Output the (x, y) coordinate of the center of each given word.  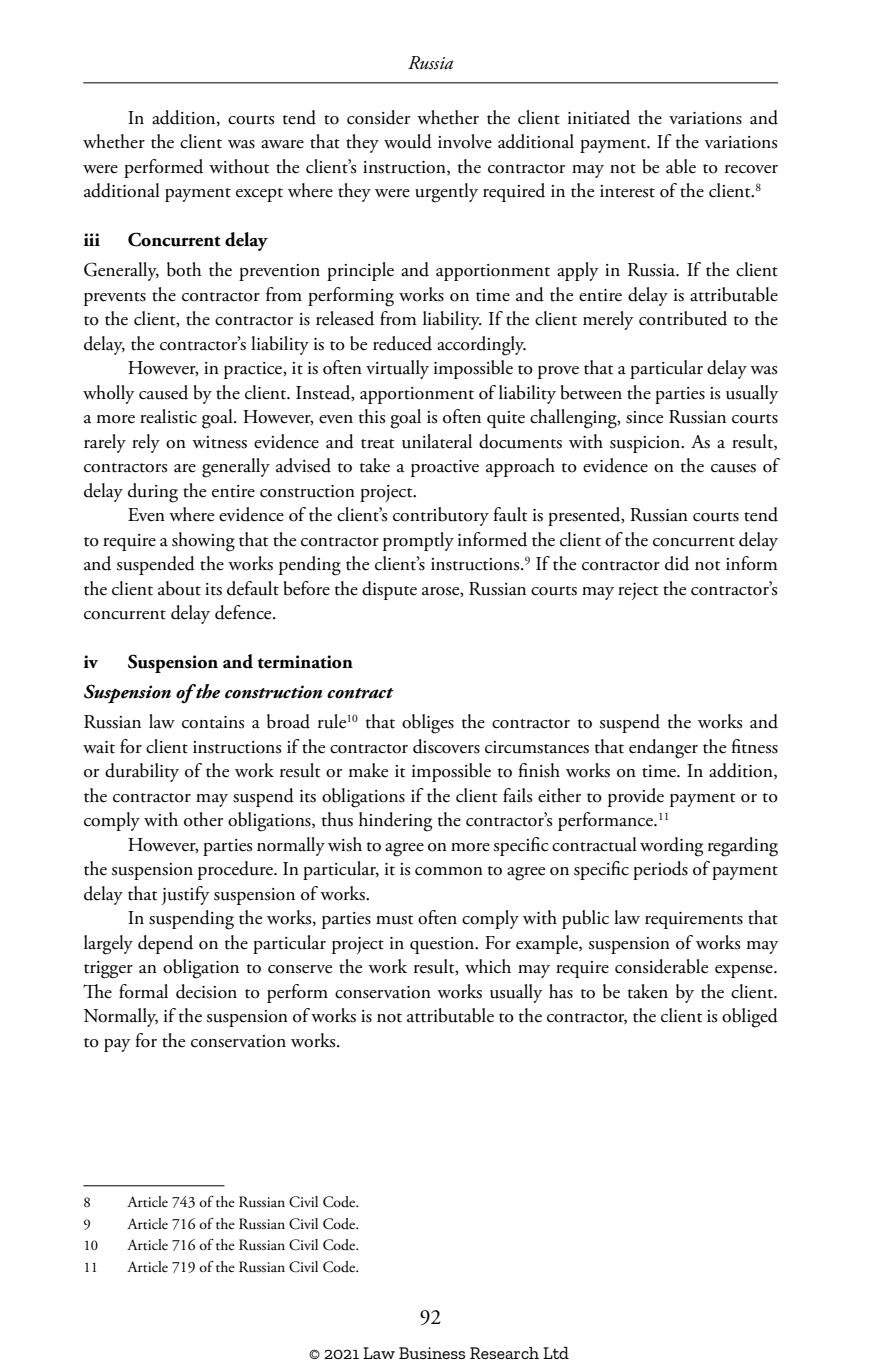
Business (432, 1353)
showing (203, 542)
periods (660, 870)
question (443, 945)
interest (627, 191)
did (677, 563)
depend (165, 944)
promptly (418, 541)
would (408, 141)
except (259, 195)
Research (504, 1353)
